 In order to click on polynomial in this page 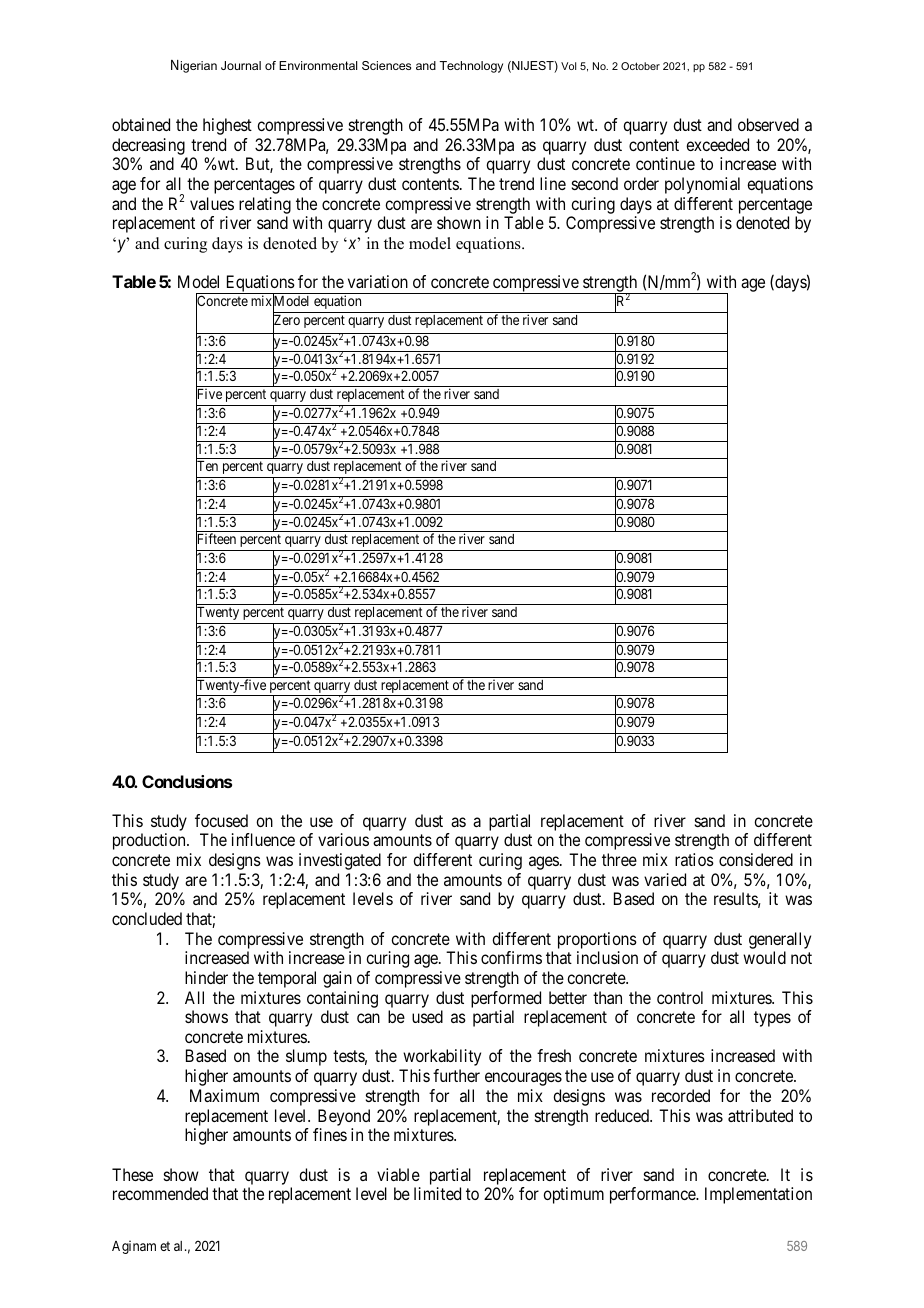, I will do `click(702, 185)`.
